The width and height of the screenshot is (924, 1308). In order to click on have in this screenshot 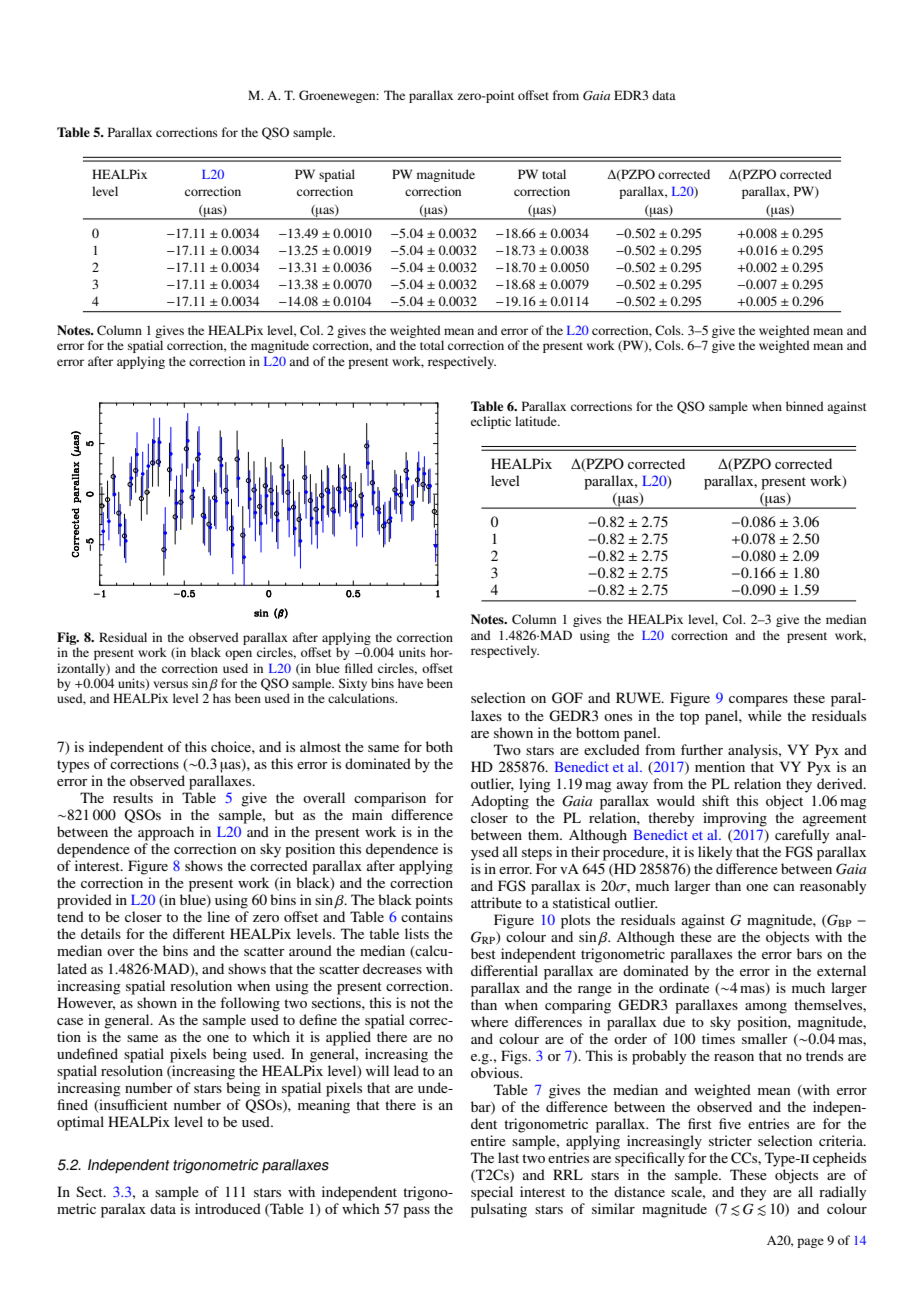, I will do `click(410, 683)`.
